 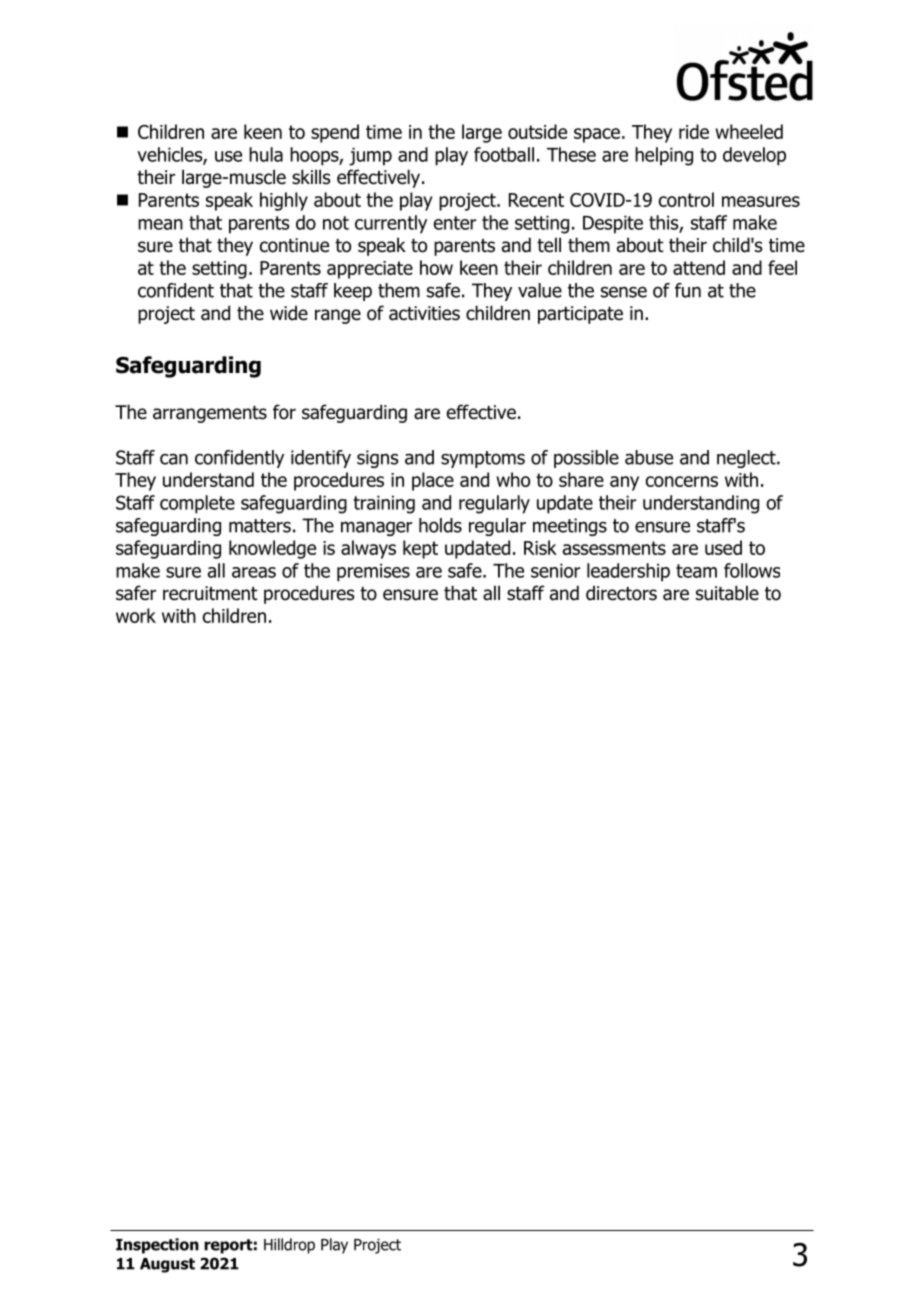 I want to click on holds, so click(x=440, y=525).
